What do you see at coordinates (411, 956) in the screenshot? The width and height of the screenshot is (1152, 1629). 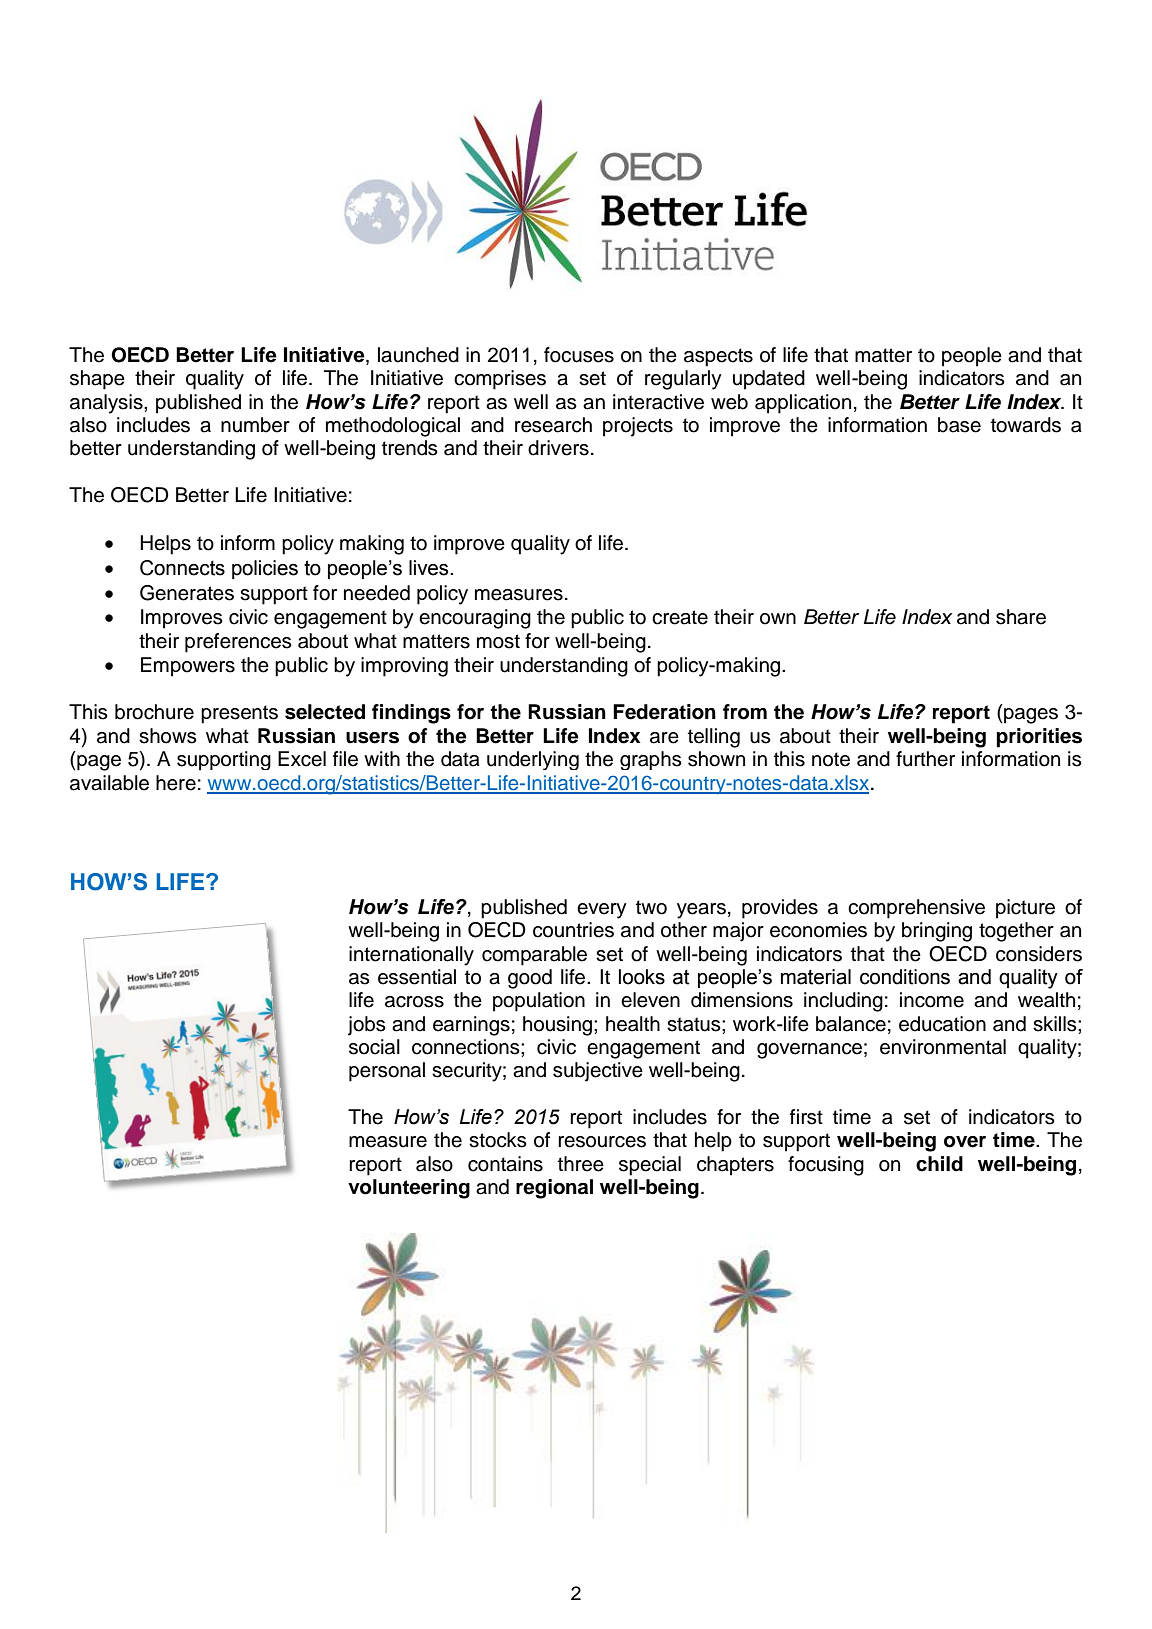 I see `internationally` at bounding box center [411, 956].
